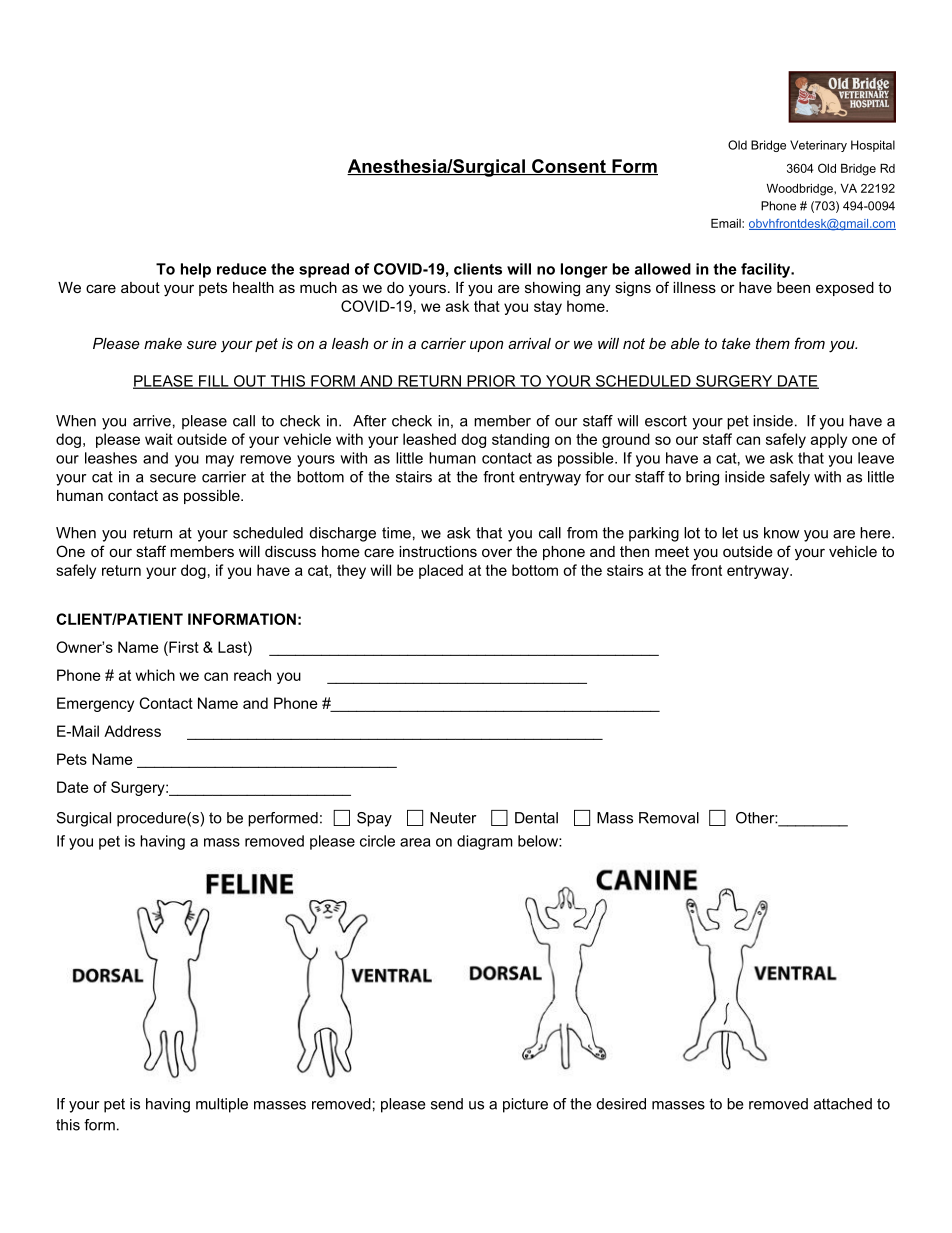  I want to click on help, so click(196, 270).
